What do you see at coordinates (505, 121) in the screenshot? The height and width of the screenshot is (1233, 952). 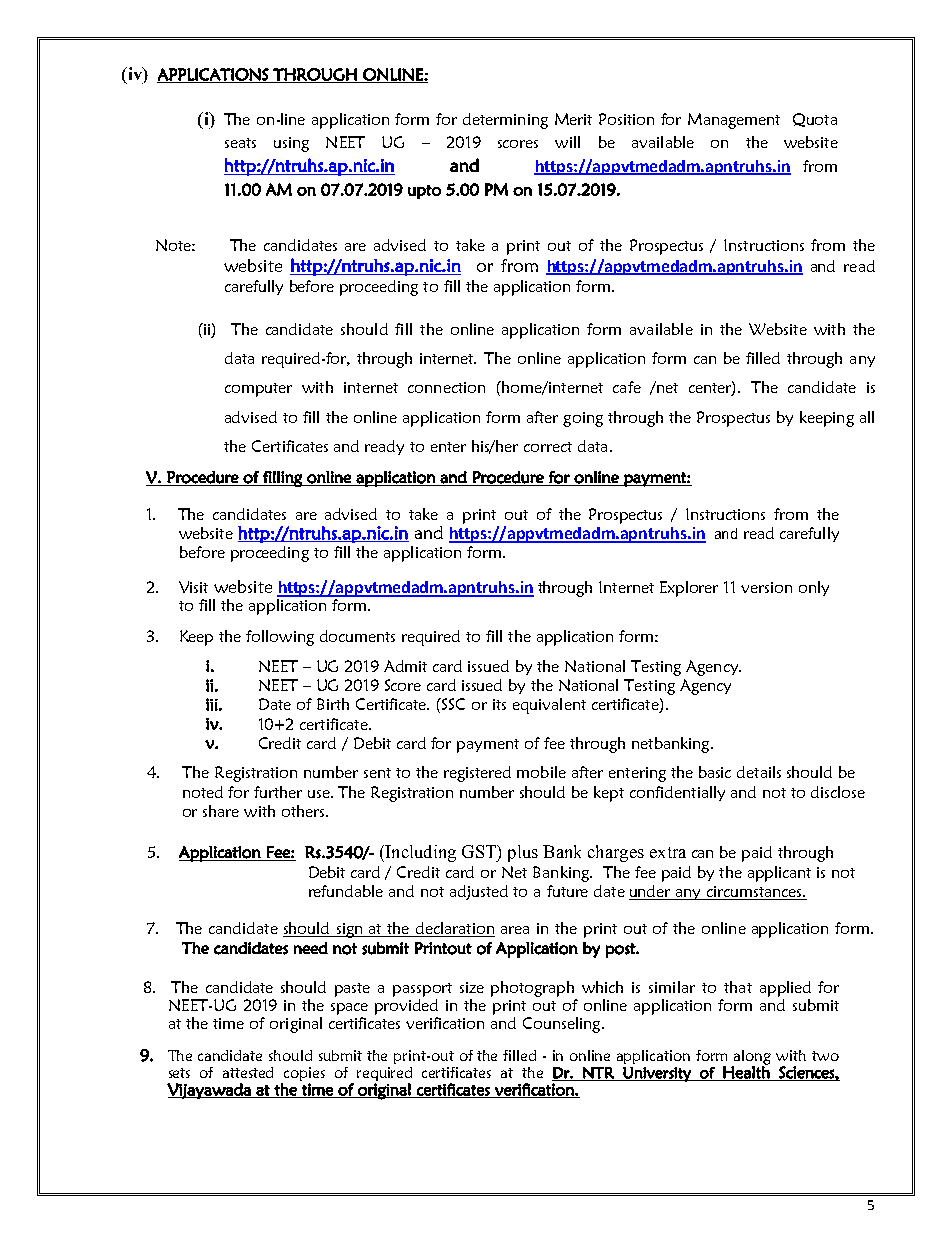 I see `determining` at bounding box center [505, 121].
